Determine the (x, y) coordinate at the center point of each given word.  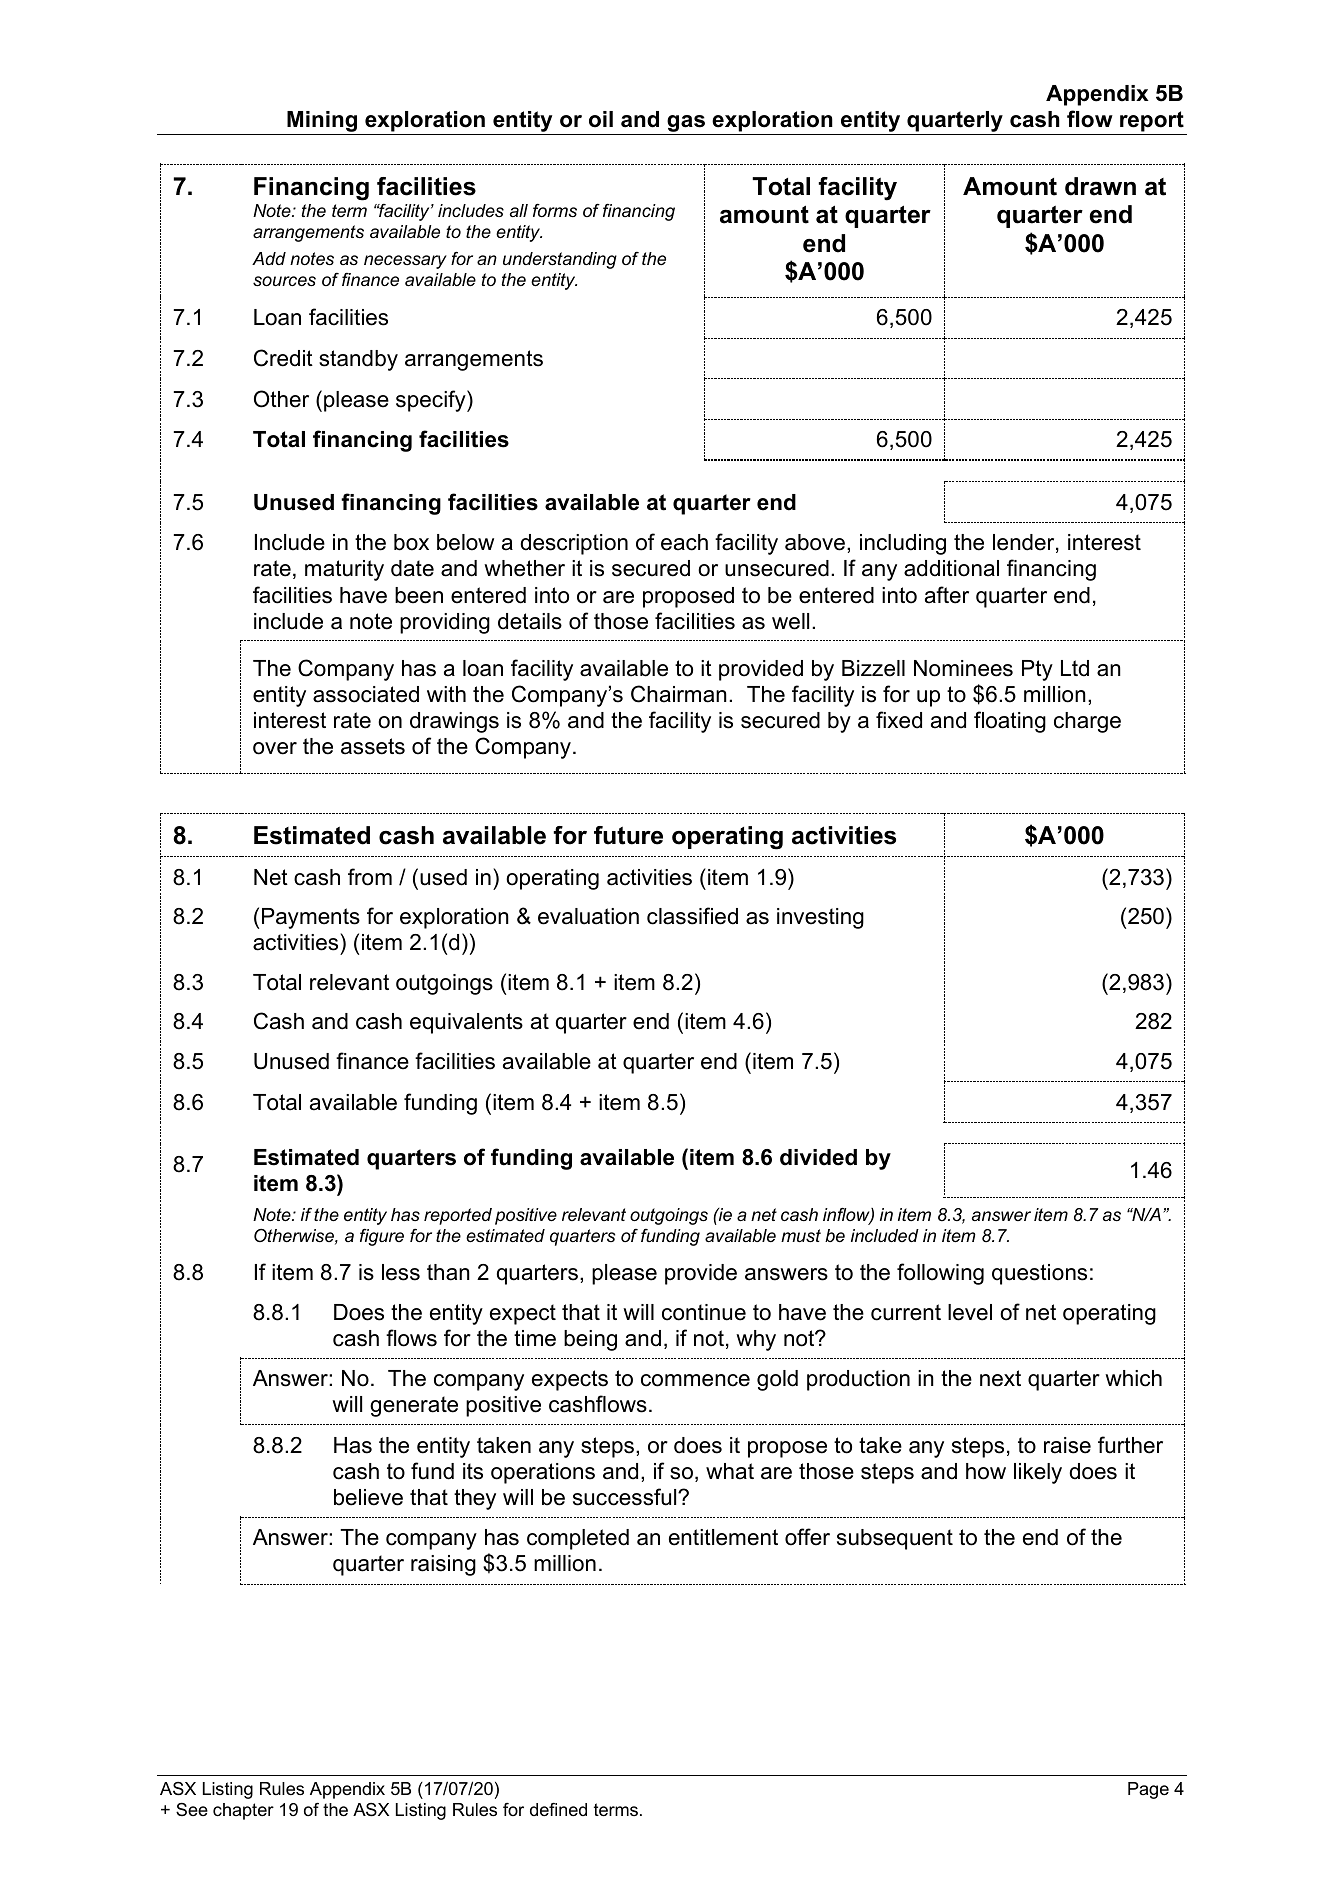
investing (820, 918)
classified (692, 916)
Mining (322, 121)
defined (558, 1809)
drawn (1100, 186)
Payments (311, 918)
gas (686, 123)
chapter (243, 1811)
